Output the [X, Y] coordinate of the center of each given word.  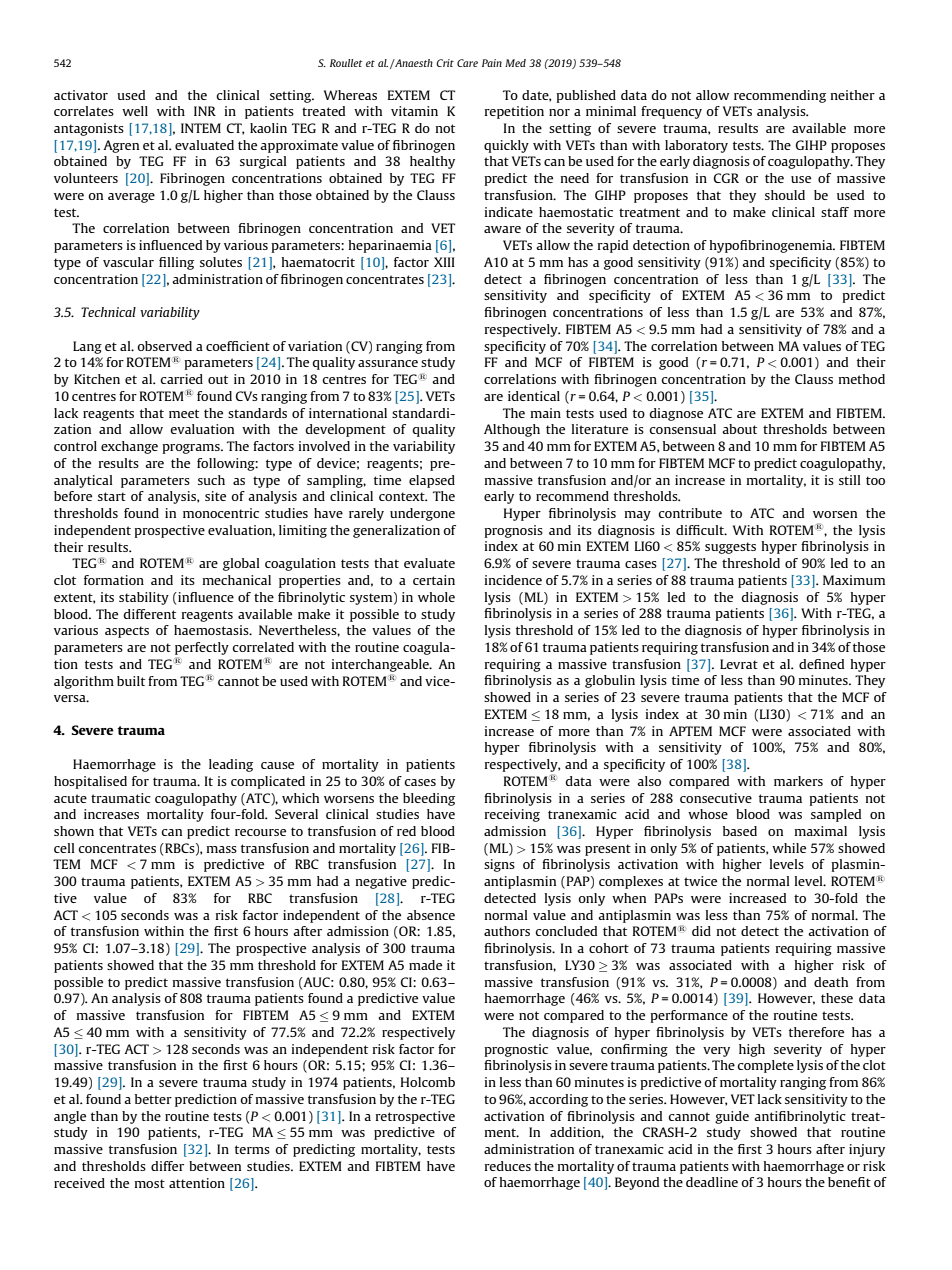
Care [467, 63]
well [135, 111]
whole [436, 597]
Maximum [854, 580]
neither [853, 95]
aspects [127, 632]
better [153, 1099]
